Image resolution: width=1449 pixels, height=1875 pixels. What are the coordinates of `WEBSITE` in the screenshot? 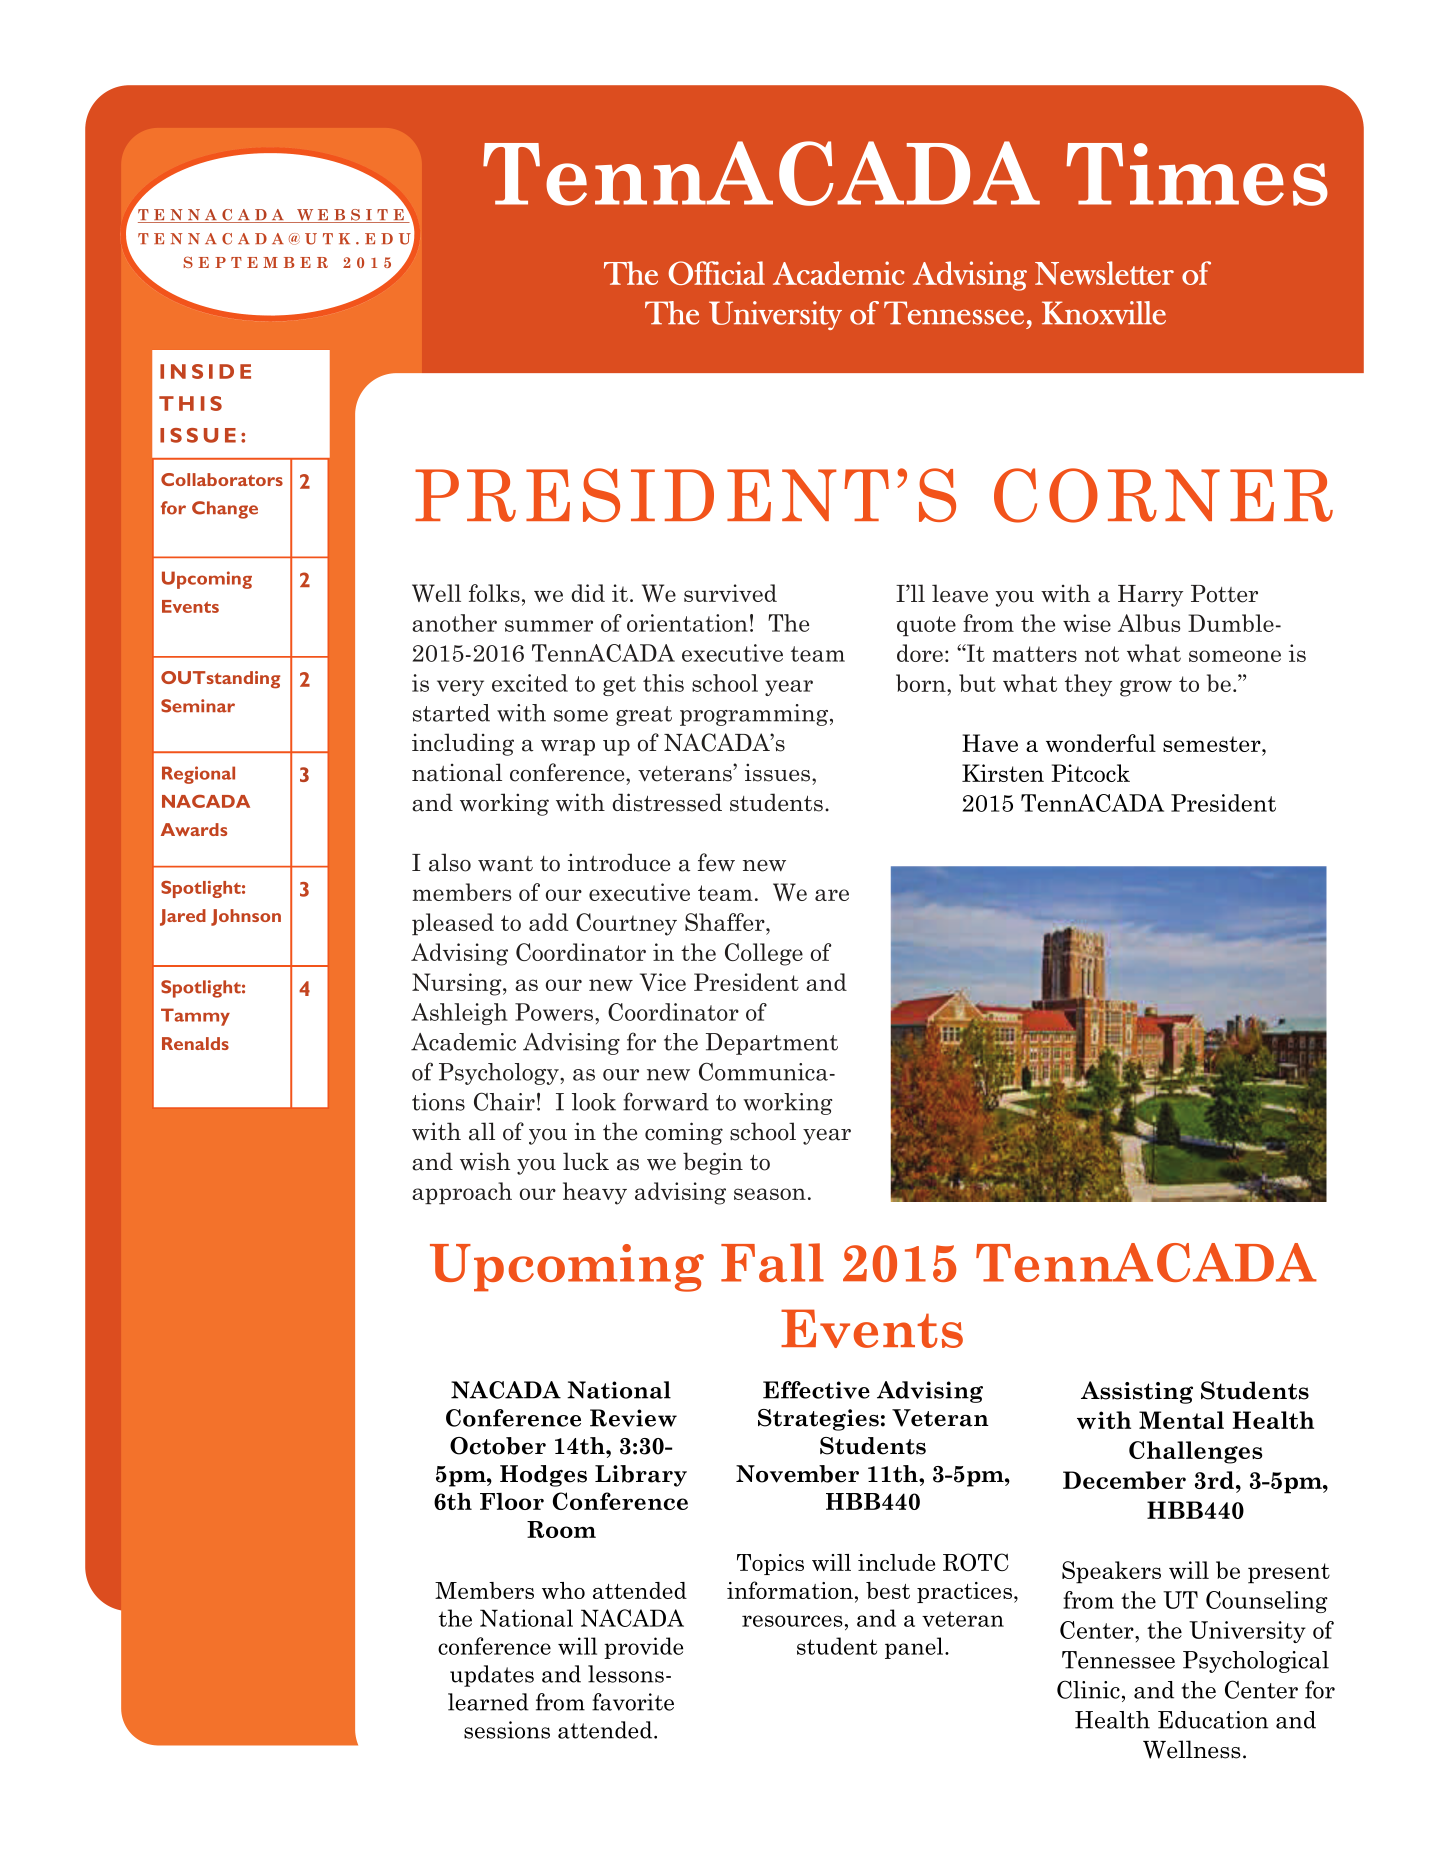 It's located at (350, 216).
